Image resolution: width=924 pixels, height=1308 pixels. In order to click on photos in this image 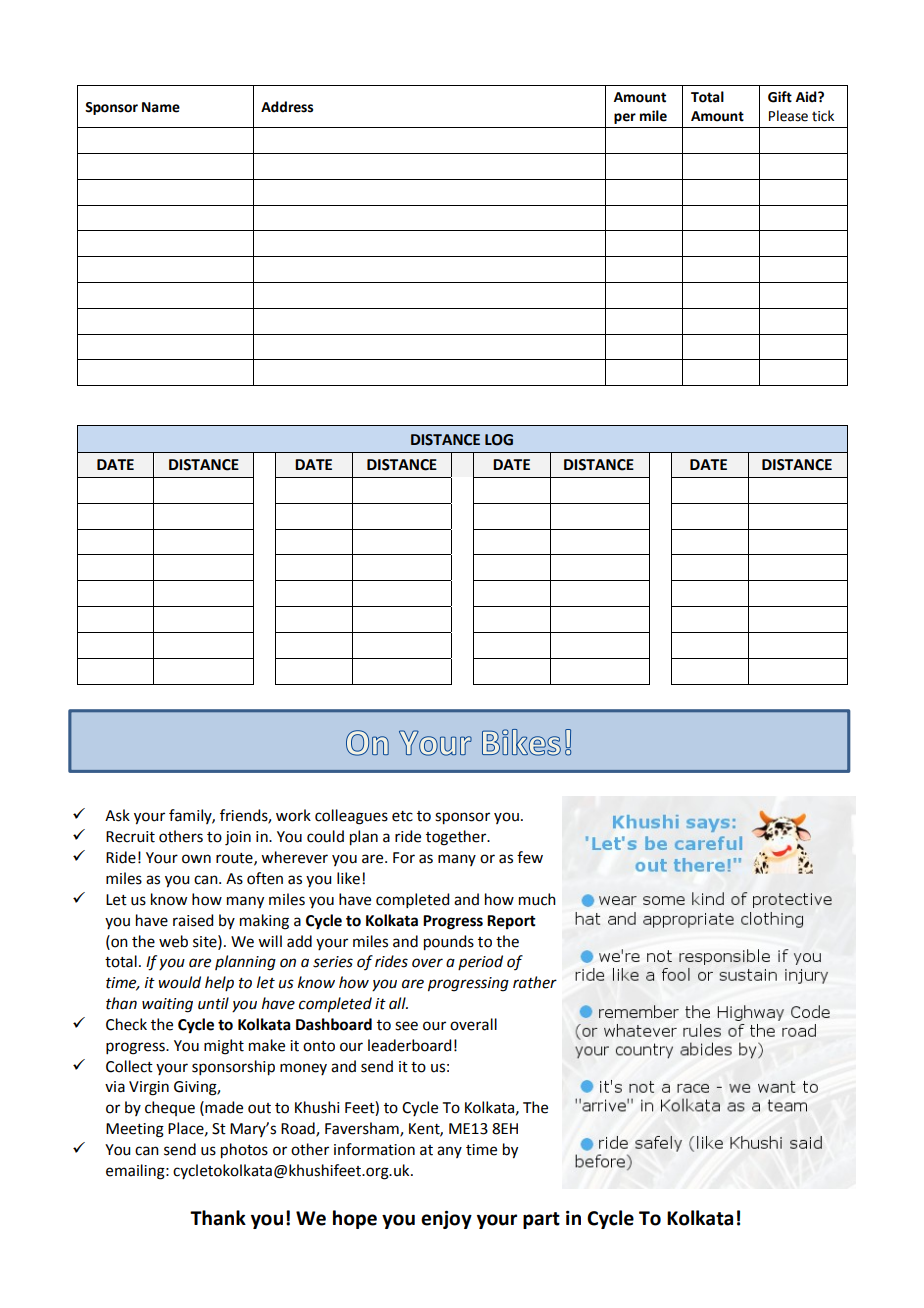, I will do `click(244, 1151)`.
